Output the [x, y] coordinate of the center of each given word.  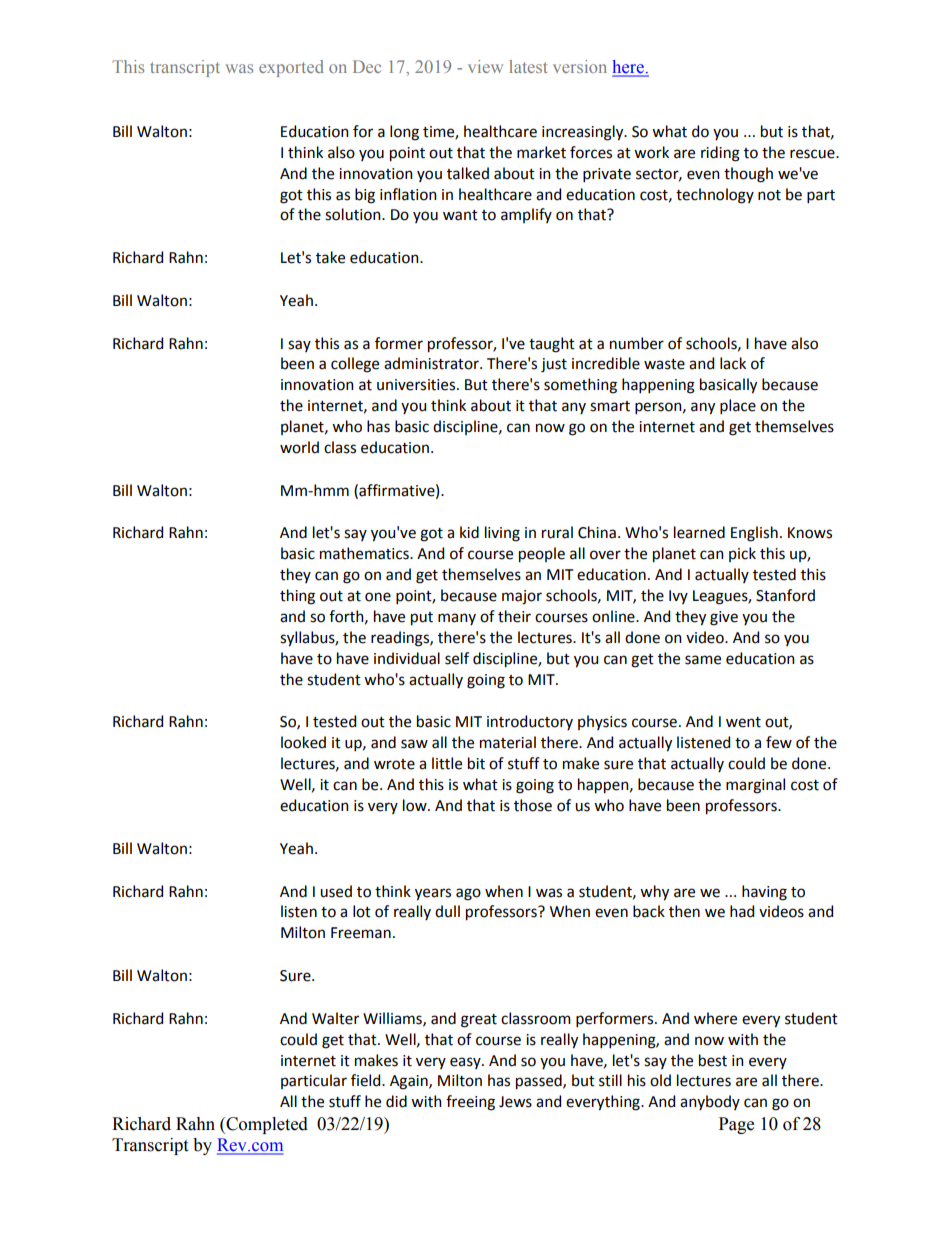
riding [720, 154]
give [724, 618]
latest [528, 66]
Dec [367, 66]
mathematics [365, 553]
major [522, 597]
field [367, 1080]
